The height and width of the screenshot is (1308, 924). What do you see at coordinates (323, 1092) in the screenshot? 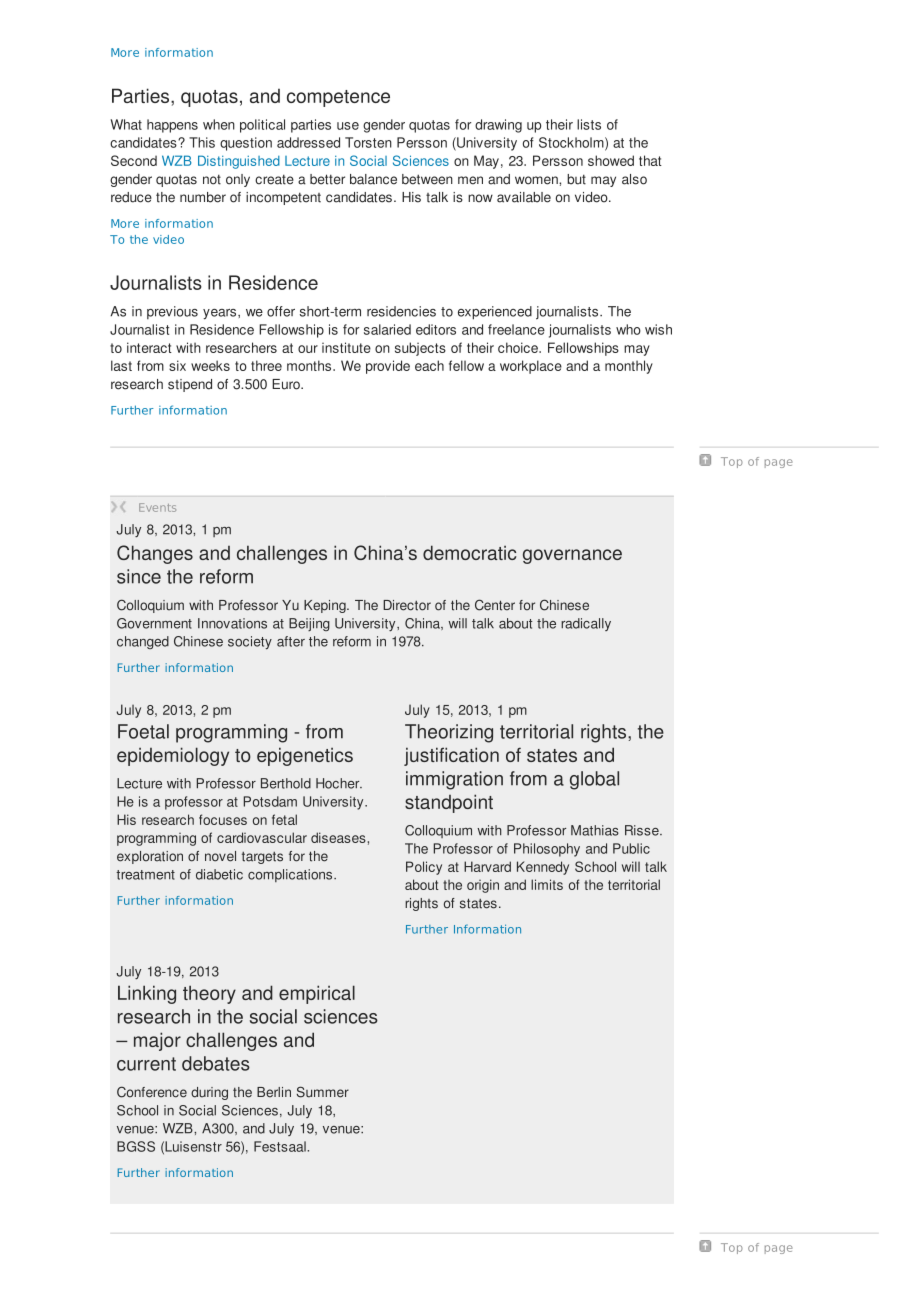
I see `Summer` at bounding box center [323, 1092].
